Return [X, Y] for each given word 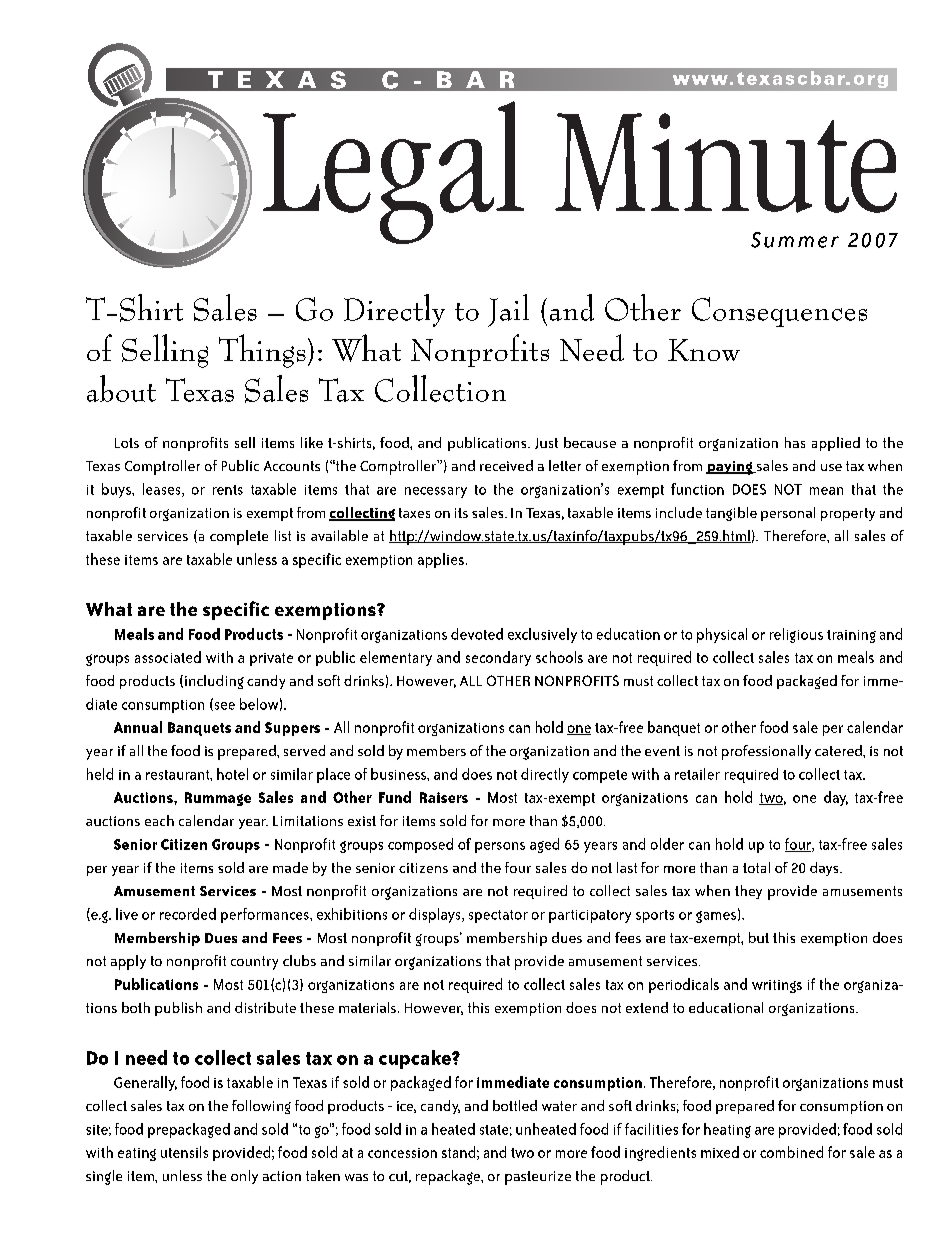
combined [791, 1152]
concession [402, 1153]
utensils [184, 1152]
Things [262, 351]
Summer [795, 240]
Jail [508, 310]
